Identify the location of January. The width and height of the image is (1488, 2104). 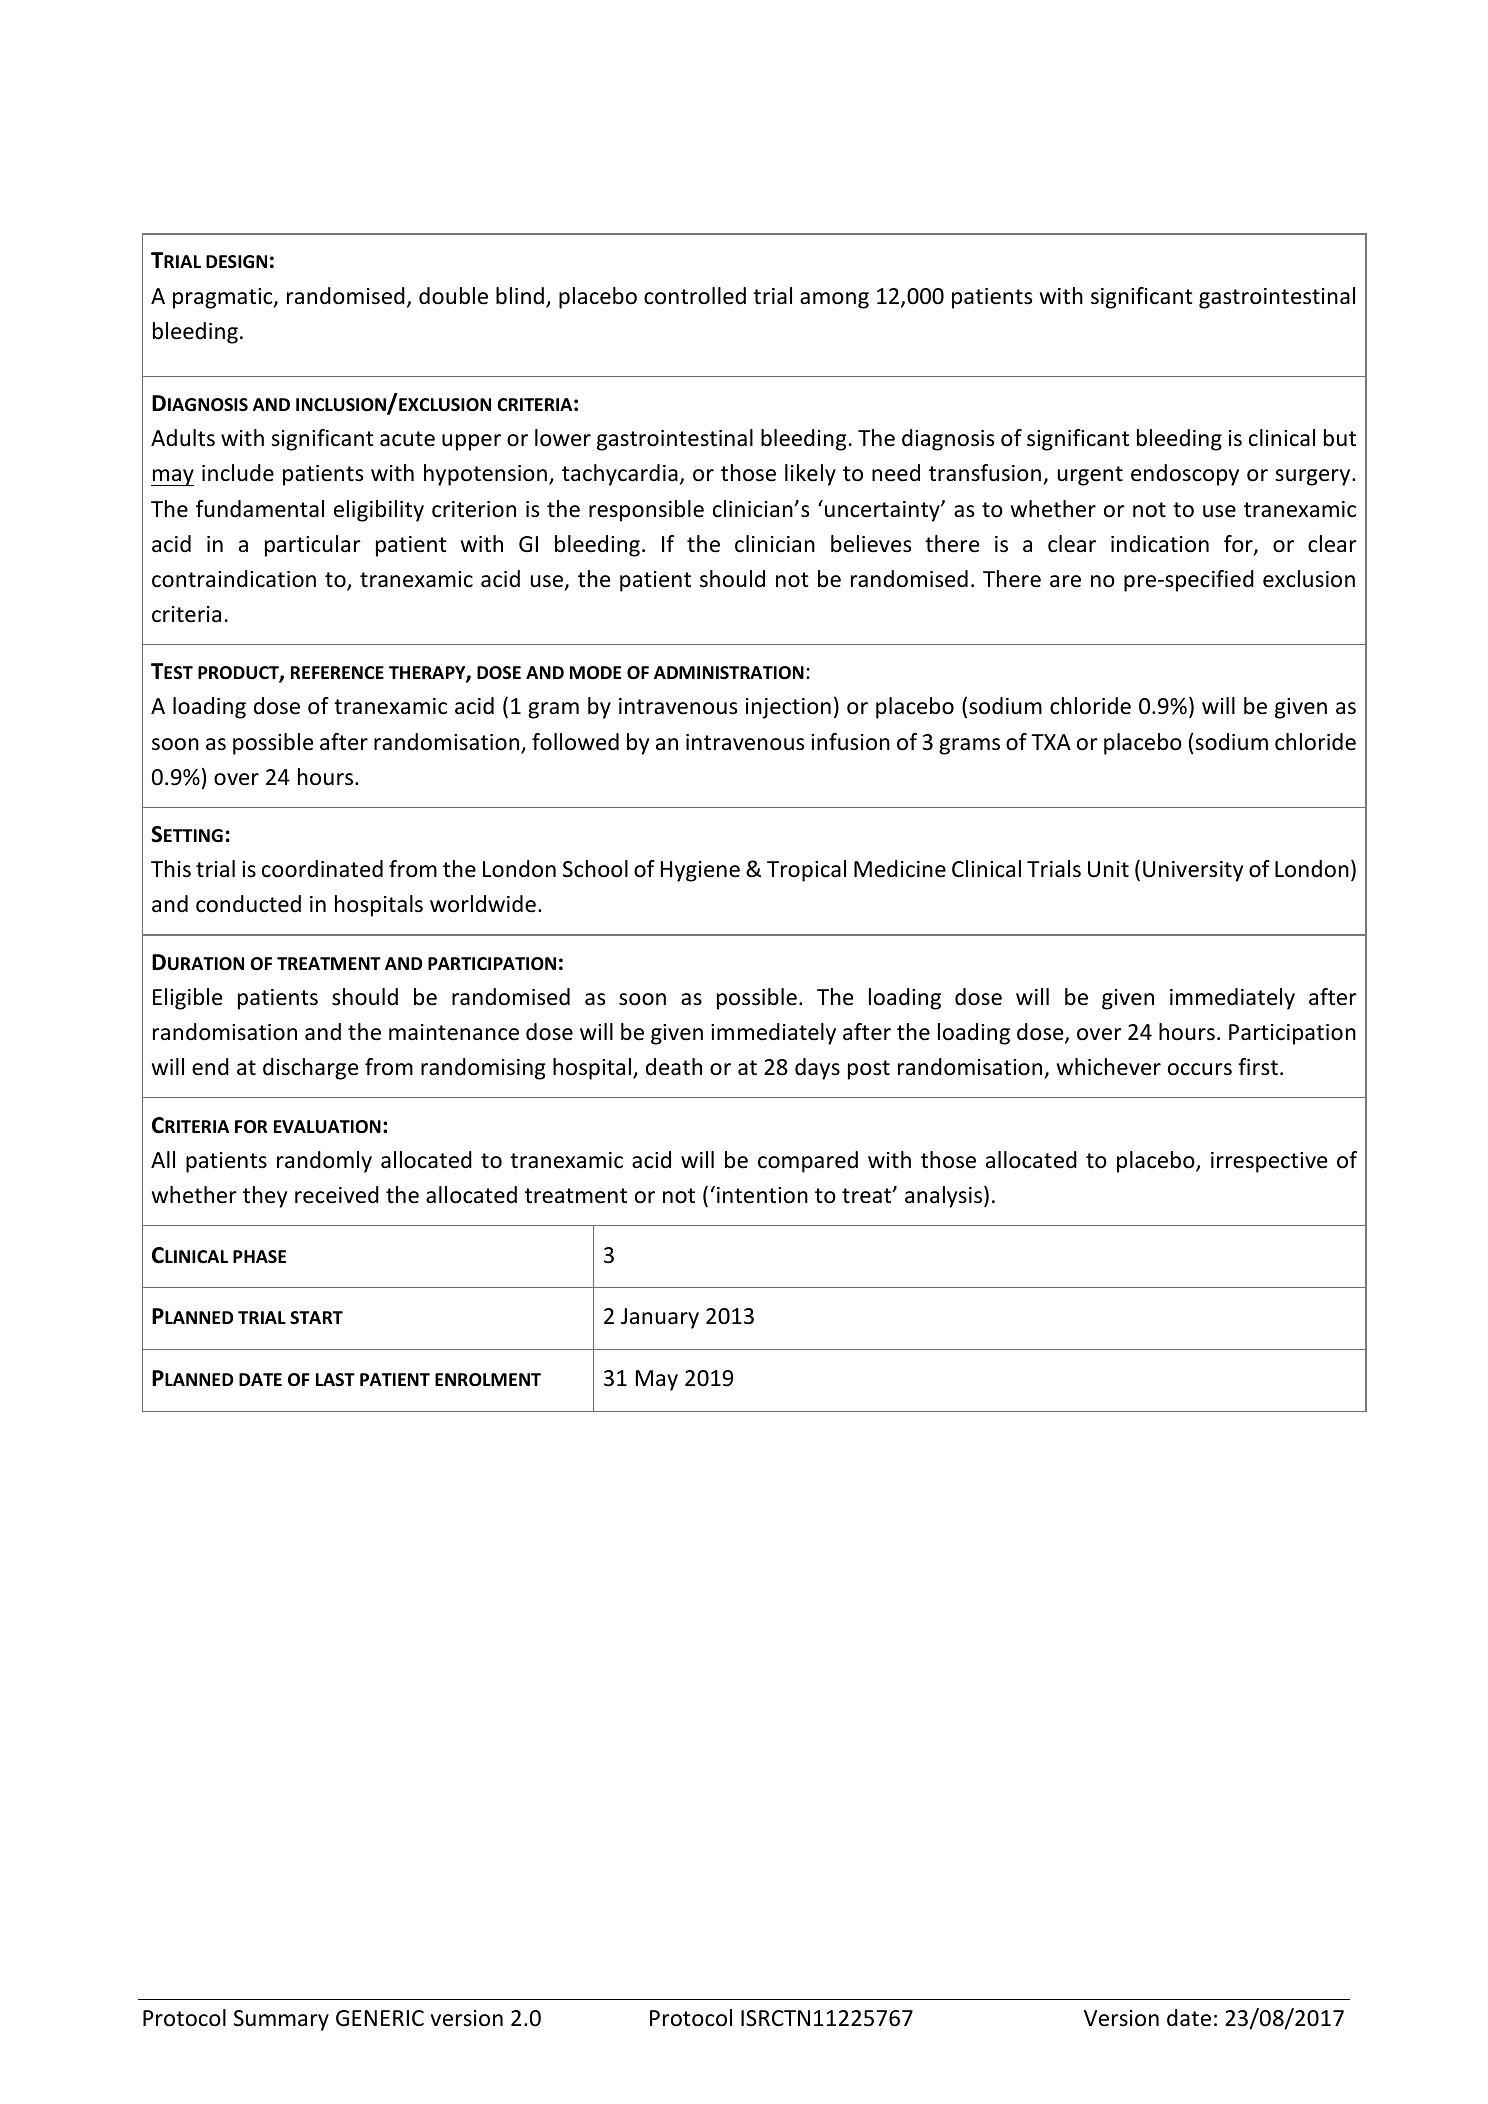
(660, 1318).
